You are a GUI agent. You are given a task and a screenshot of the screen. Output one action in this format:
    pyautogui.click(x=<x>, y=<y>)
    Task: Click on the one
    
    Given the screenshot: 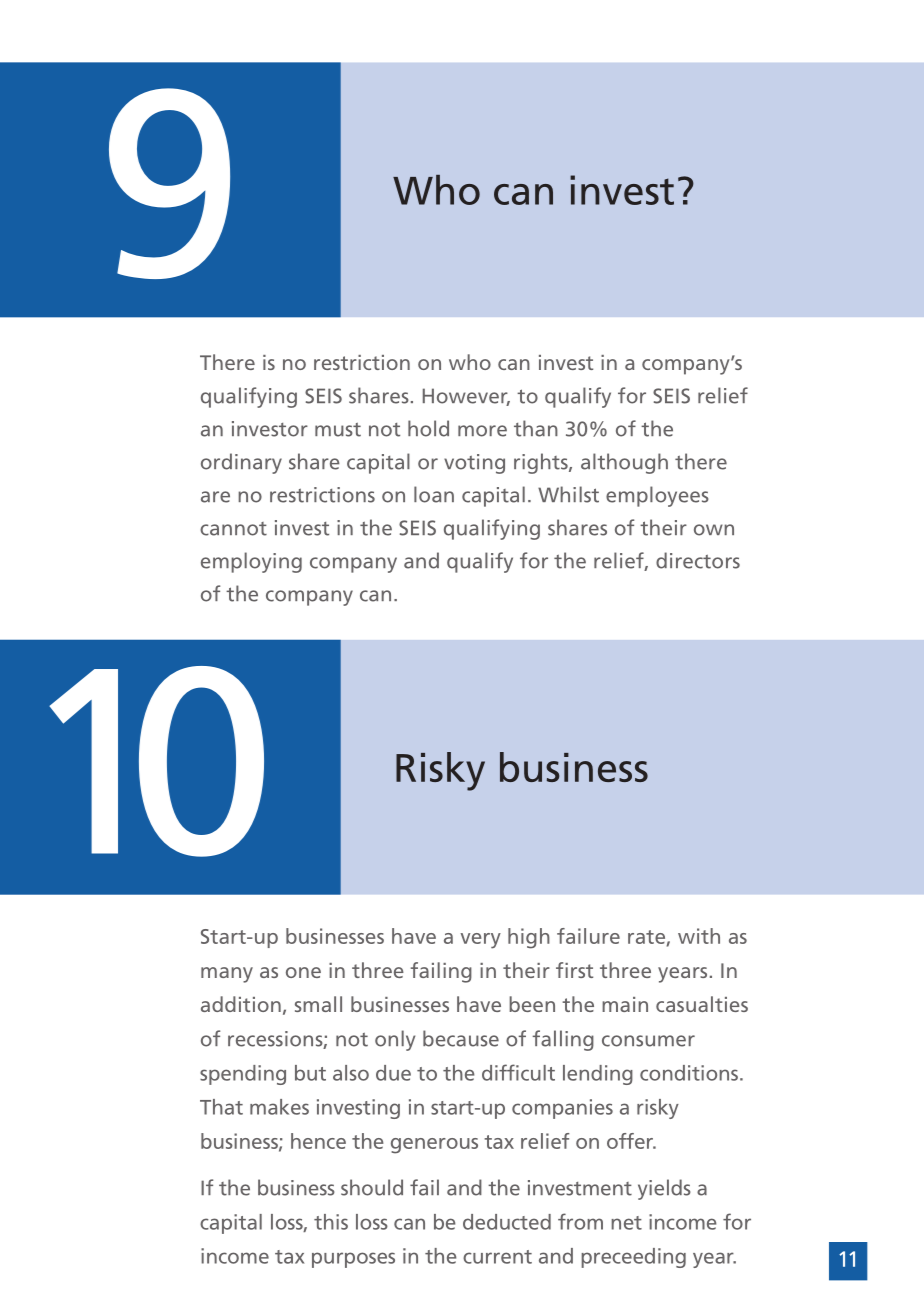 What is the action you would take?
    pyautogui.click(x=303, y=972)
